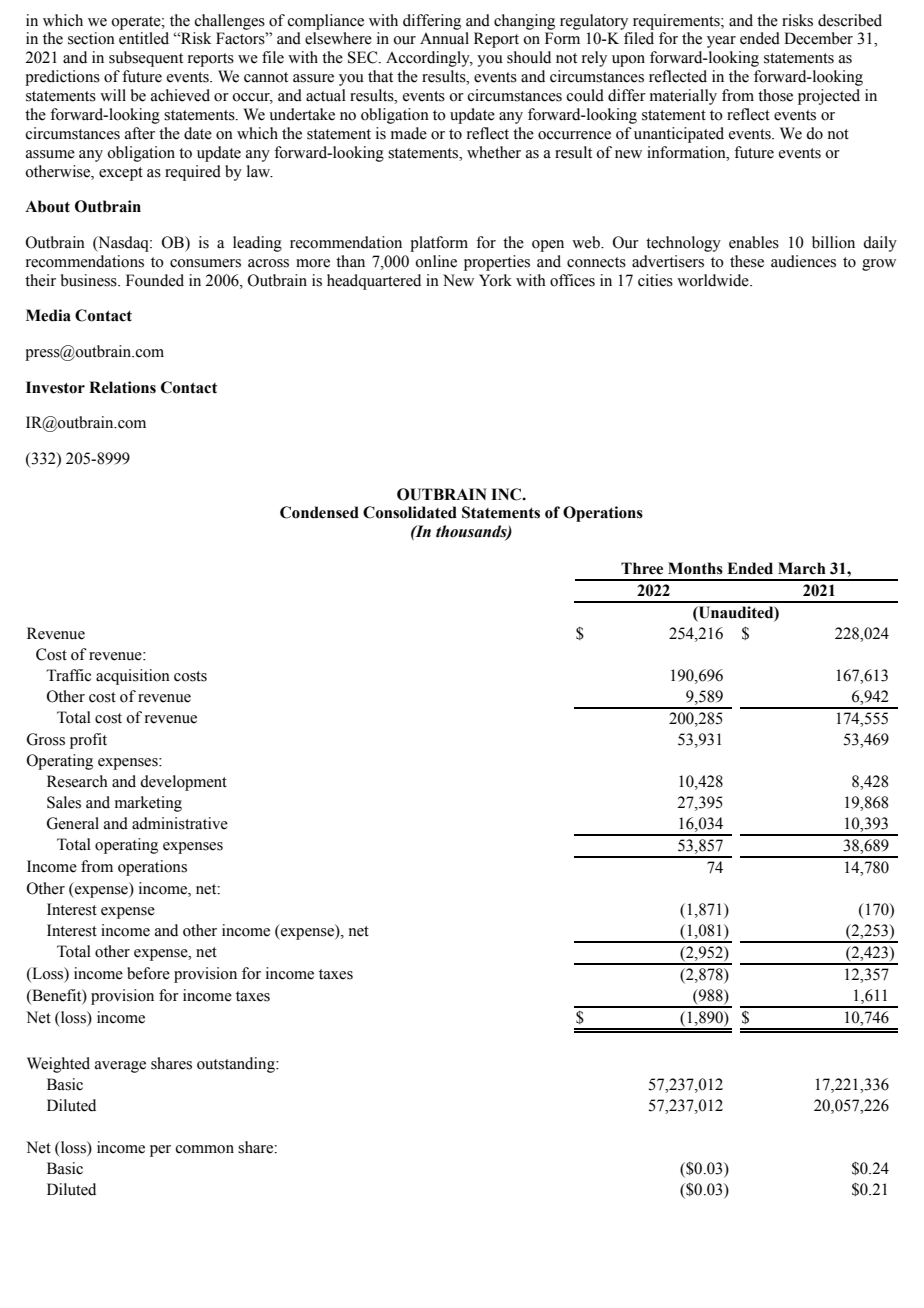 Image resolution: width=924 pixels, height=1308 pixels. What do you see at coordinates (714, 280) in the screenshot?
I see `worldwide` at bounding box center [714, 280].
